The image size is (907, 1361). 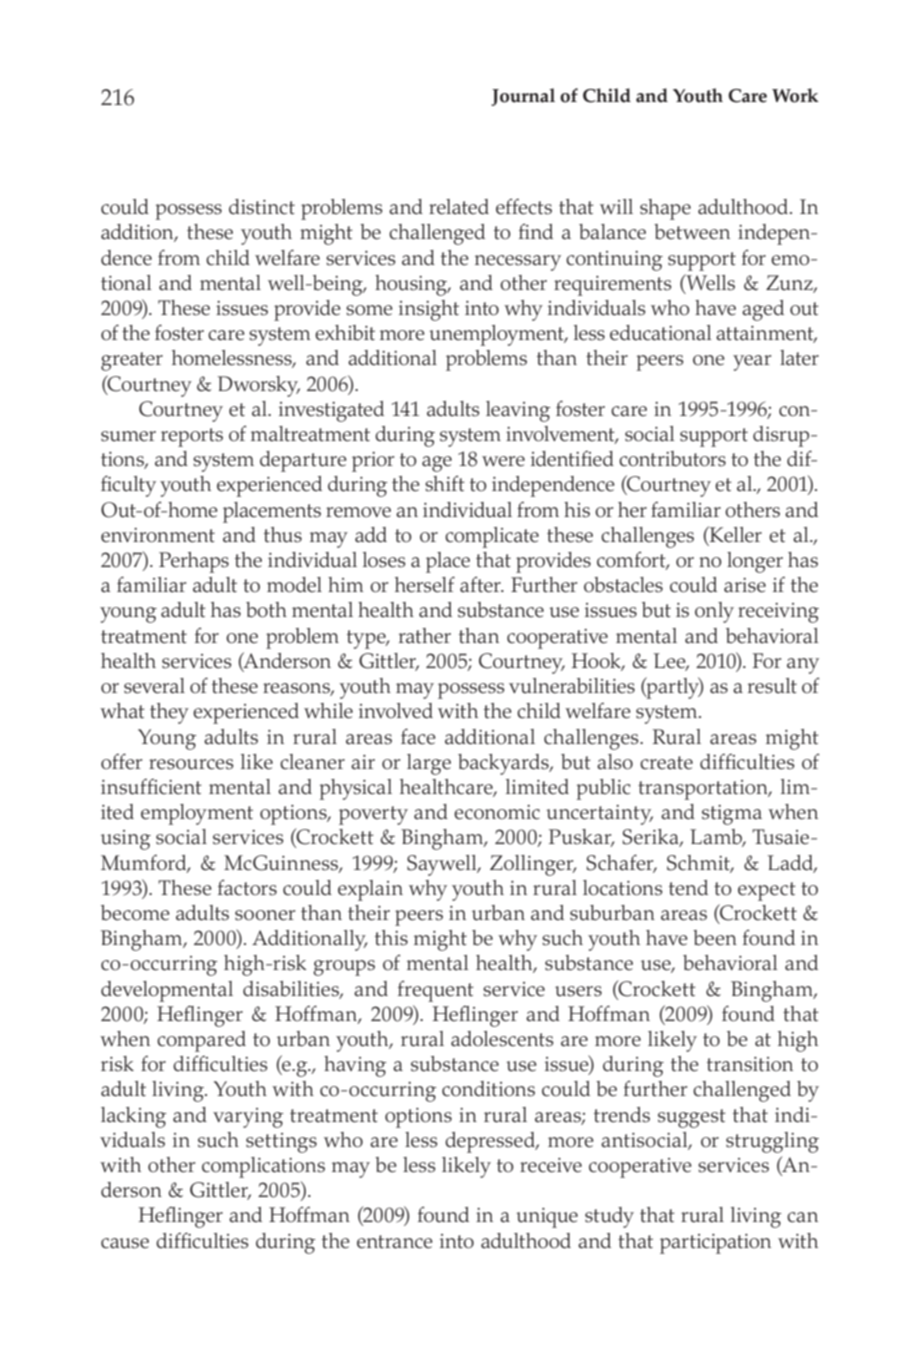 What do you see at coordinates (795, 95) in the screenshot?
I see `Work` at bounding box center [795, 95].
